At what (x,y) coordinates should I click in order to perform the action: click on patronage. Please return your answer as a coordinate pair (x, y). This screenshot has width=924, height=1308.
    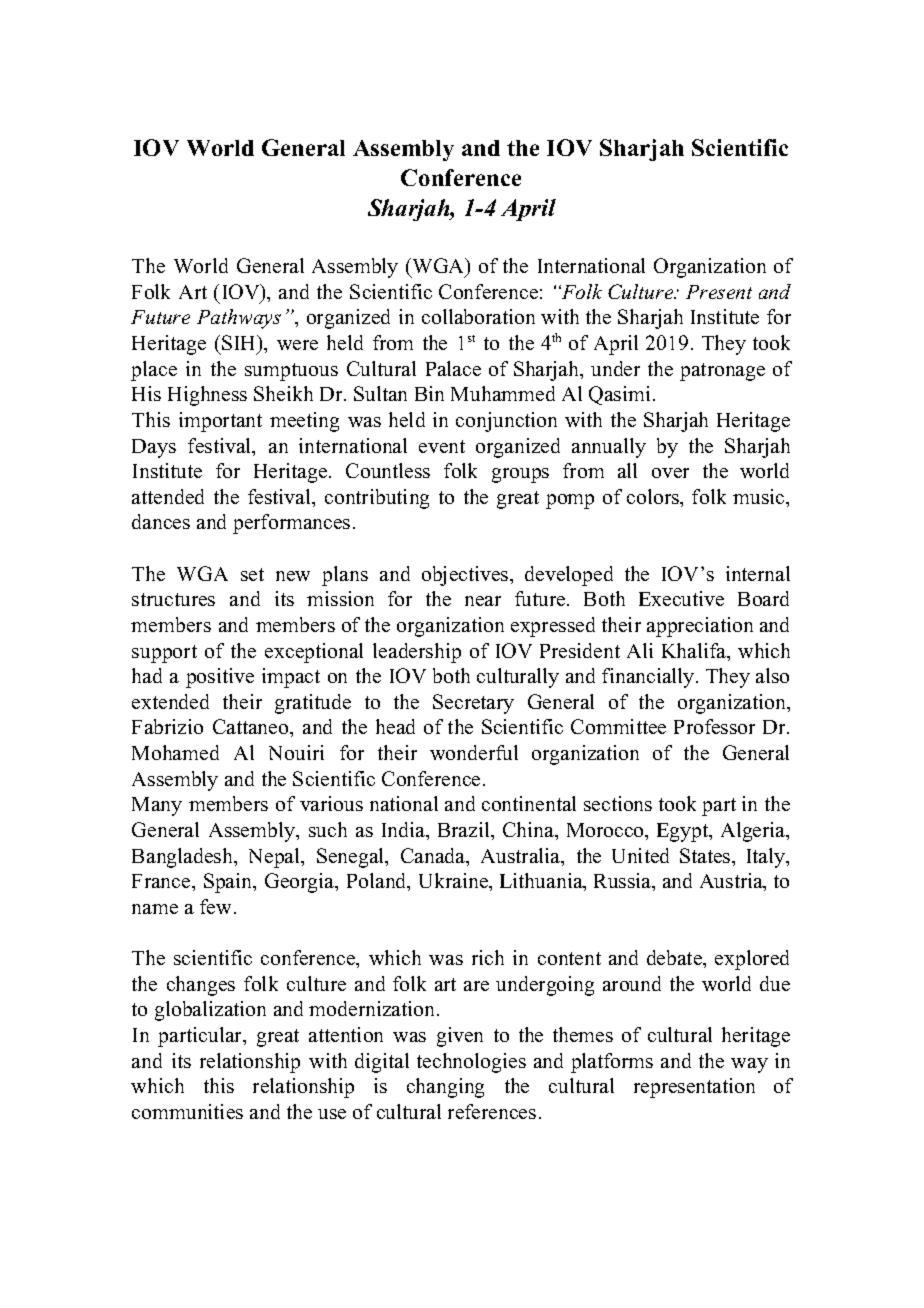
    Looking at the image, I should click on (722, 372).
